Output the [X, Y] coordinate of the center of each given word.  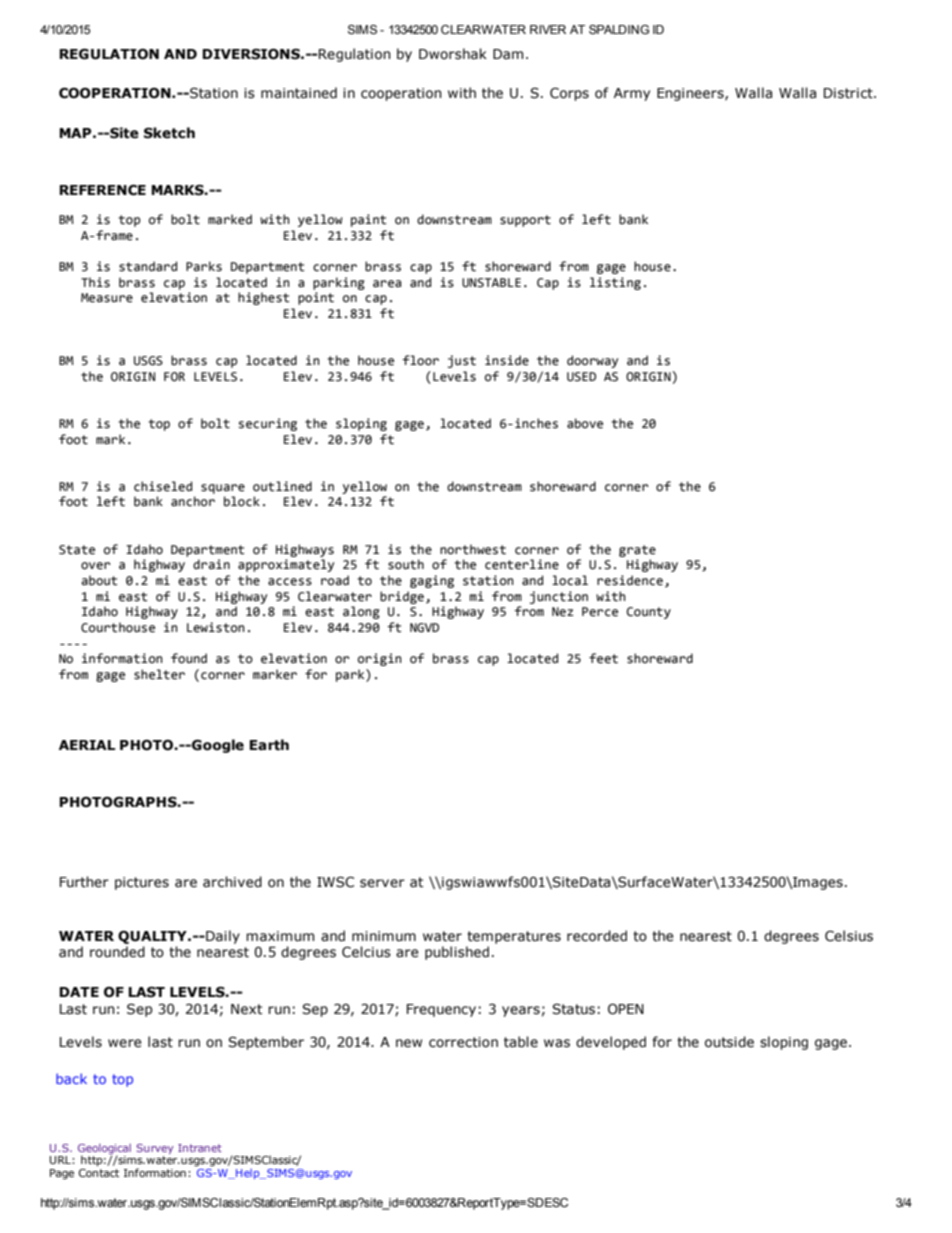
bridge [402, 597]
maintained [299, 93]
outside [729, 1042]
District [849, 93]
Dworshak [453, 54]
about [99, 580]
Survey [155, 1149]
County [649, 613]
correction [463, 1042]
